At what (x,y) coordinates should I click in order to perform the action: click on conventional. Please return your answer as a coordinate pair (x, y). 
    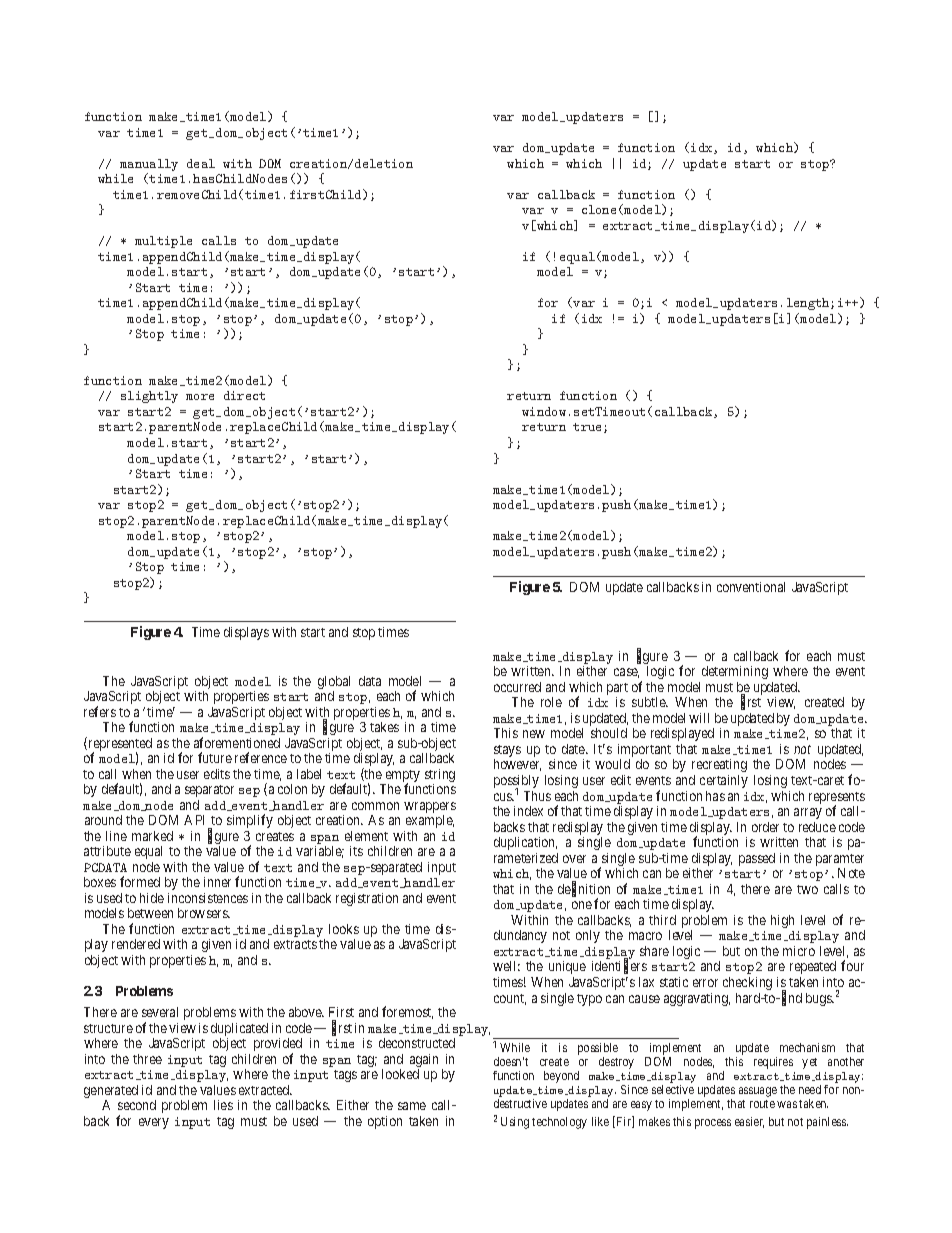
    Looking at the image, I should click on (751, 587).
